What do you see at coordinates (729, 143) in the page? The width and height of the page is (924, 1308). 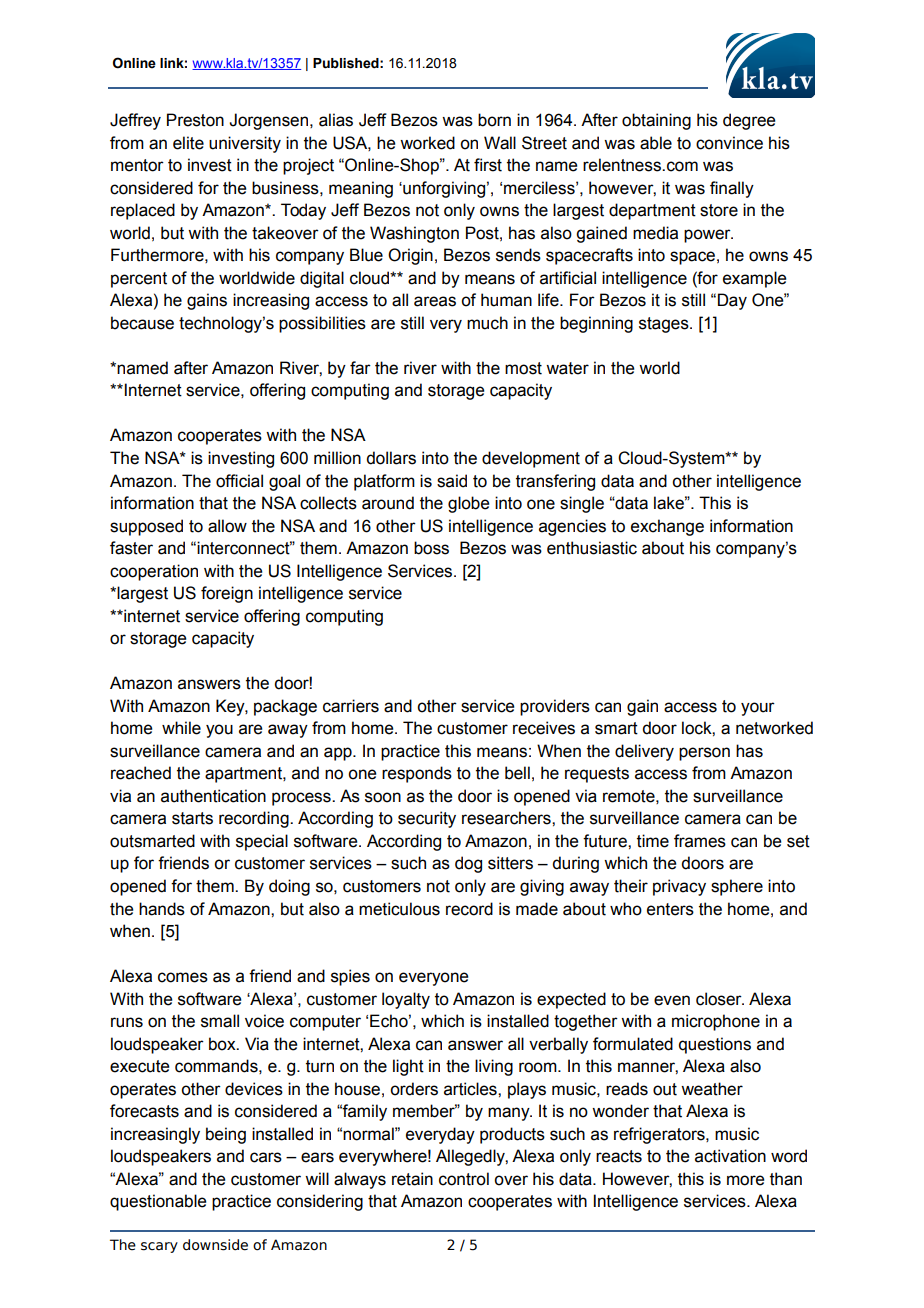 I see `convince` at bounding box center [729, 143].
